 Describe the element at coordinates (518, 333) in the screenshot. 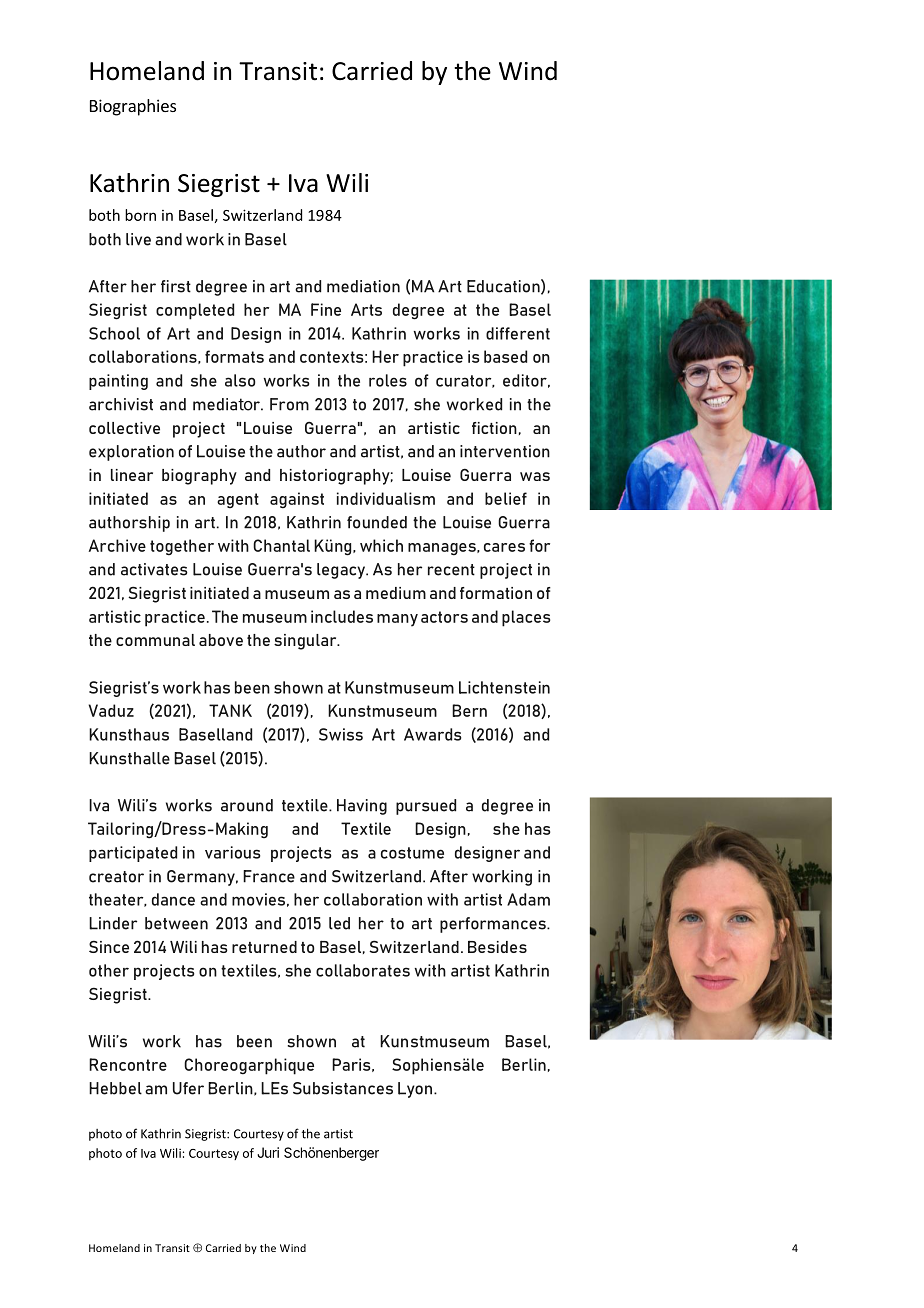

I see `different` at that location.
